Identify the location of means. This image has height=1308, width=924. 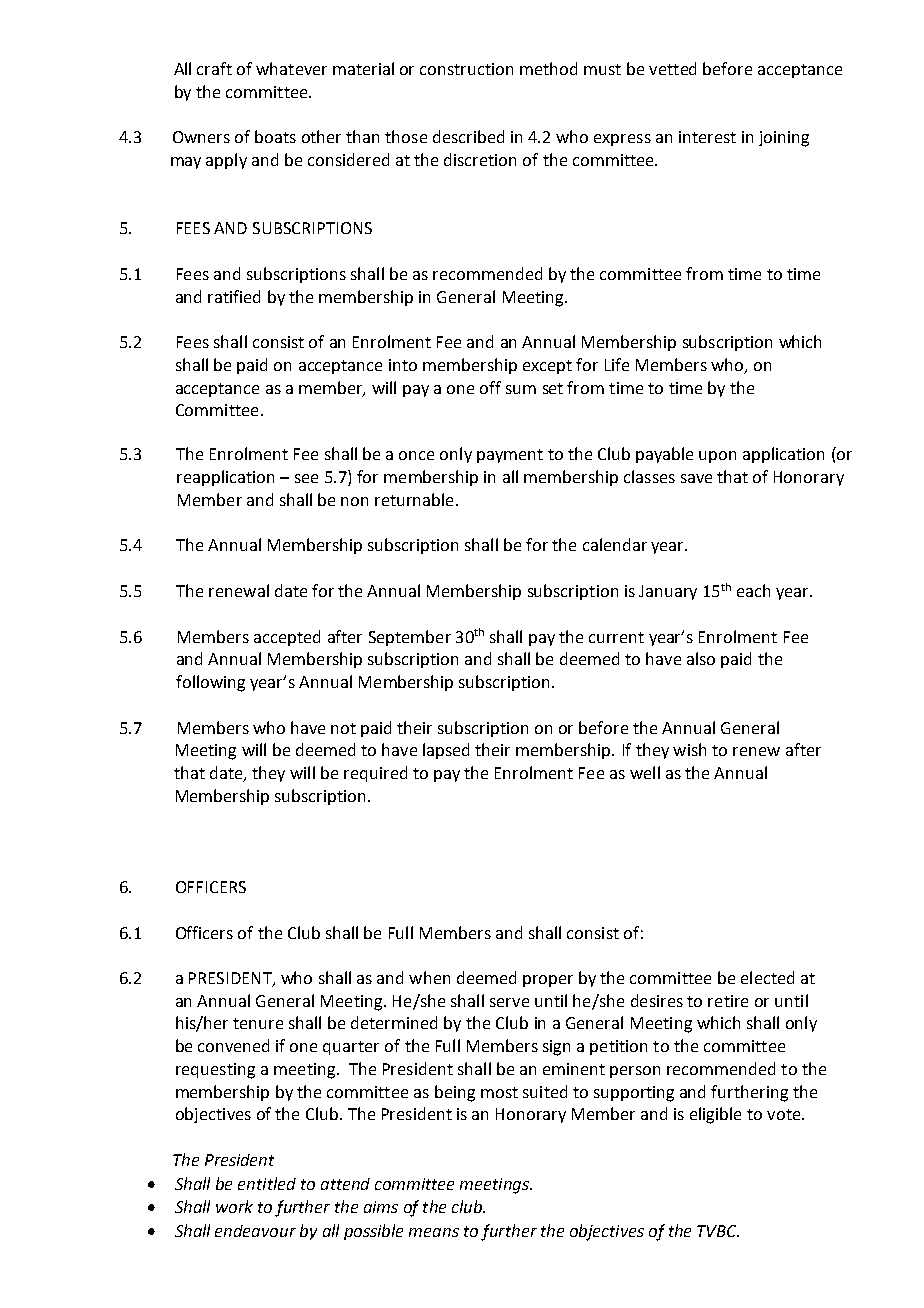
(434, 1232).
